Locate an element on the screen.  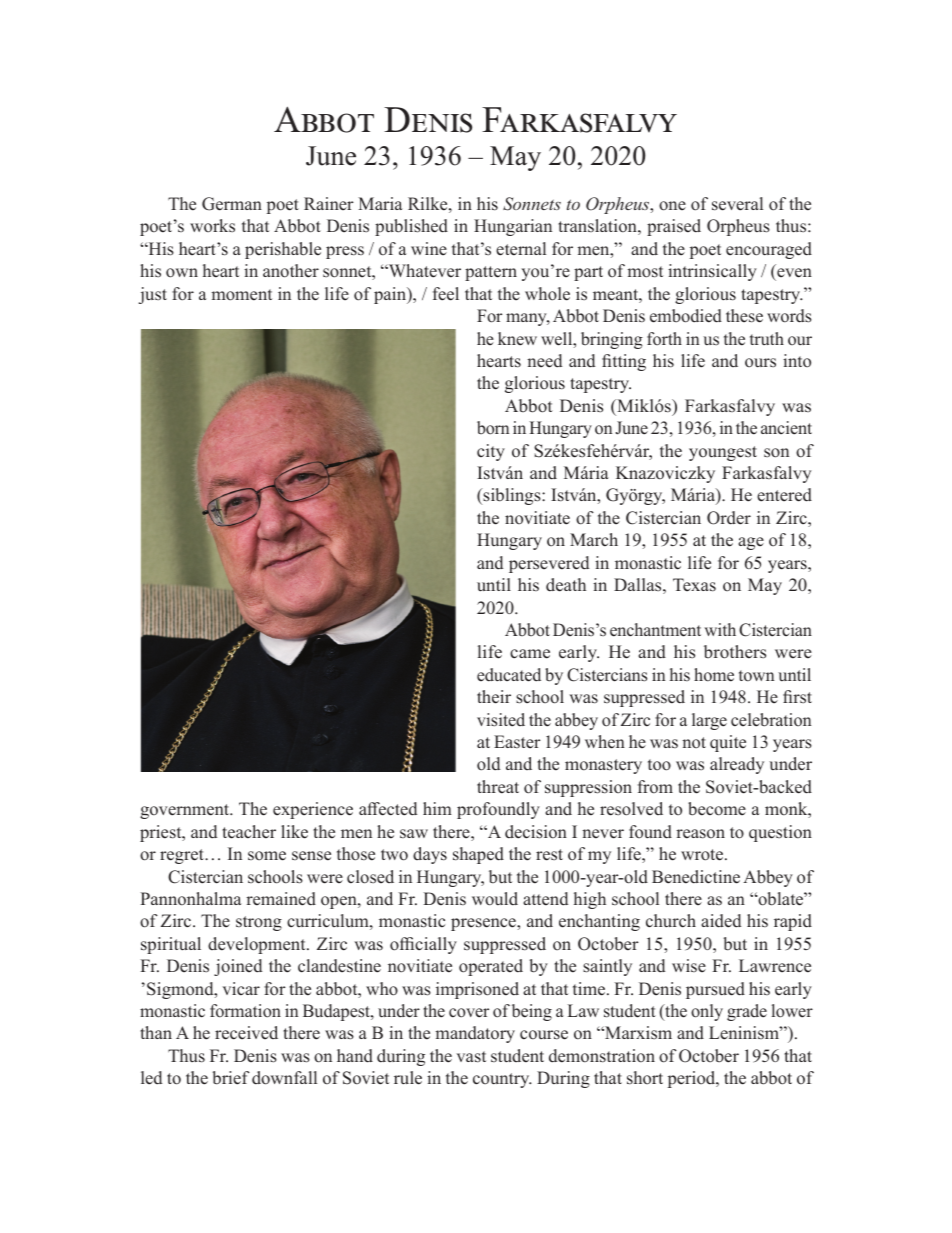
brief is located at coordinates (231, 1078).
